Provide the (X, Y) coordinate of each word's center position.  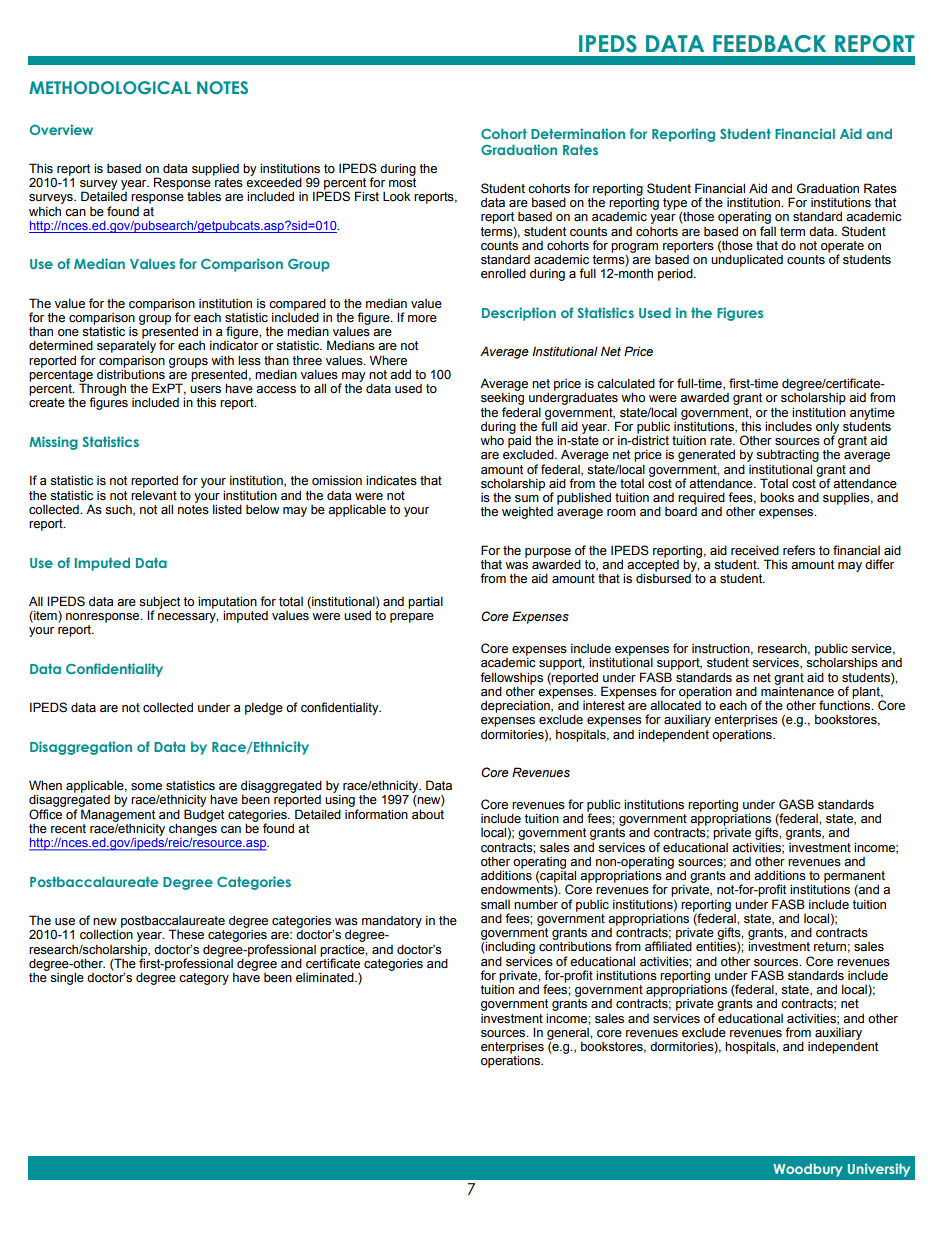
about (428, 814)
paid (519, 440)
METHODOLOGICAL (110, 87)
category (204, 979)
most (402, 181)
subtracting (787, 457)
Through (102, 389)
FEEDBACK (769, 44)
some (146, 787)
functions (846, 704)
